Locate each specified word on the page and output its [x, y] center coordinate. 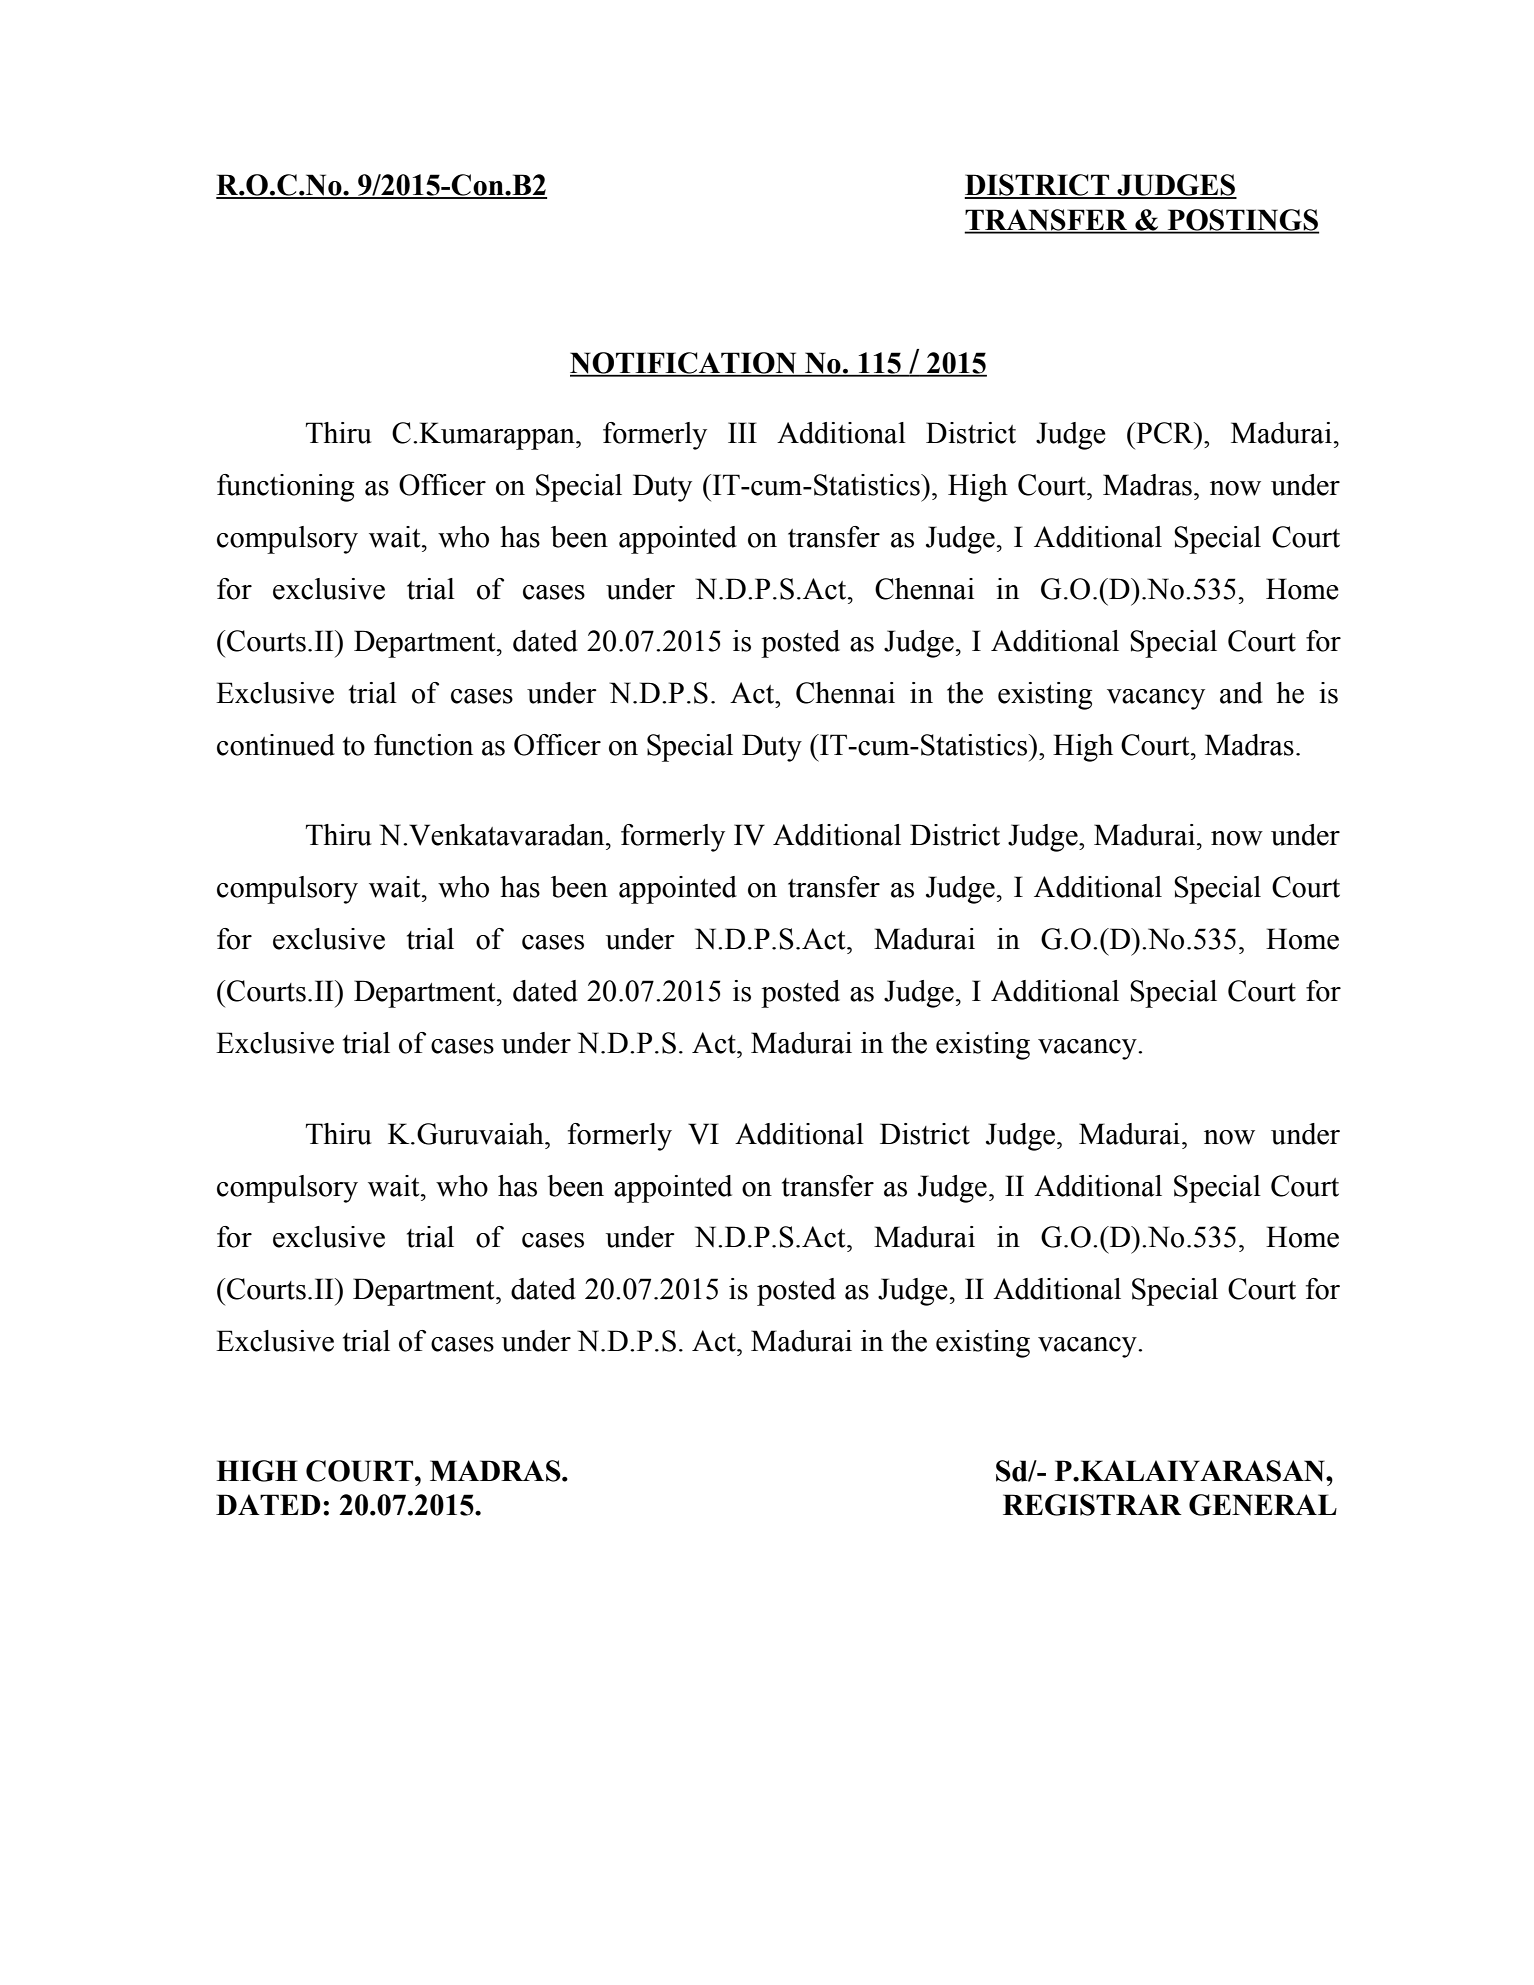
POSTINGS [1242, 221]
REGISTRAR [1092, 1505]
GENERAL [1263, 1505]
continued [276, 745]
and [1241, 693]
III [742, 432]
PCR [1165, 433]
